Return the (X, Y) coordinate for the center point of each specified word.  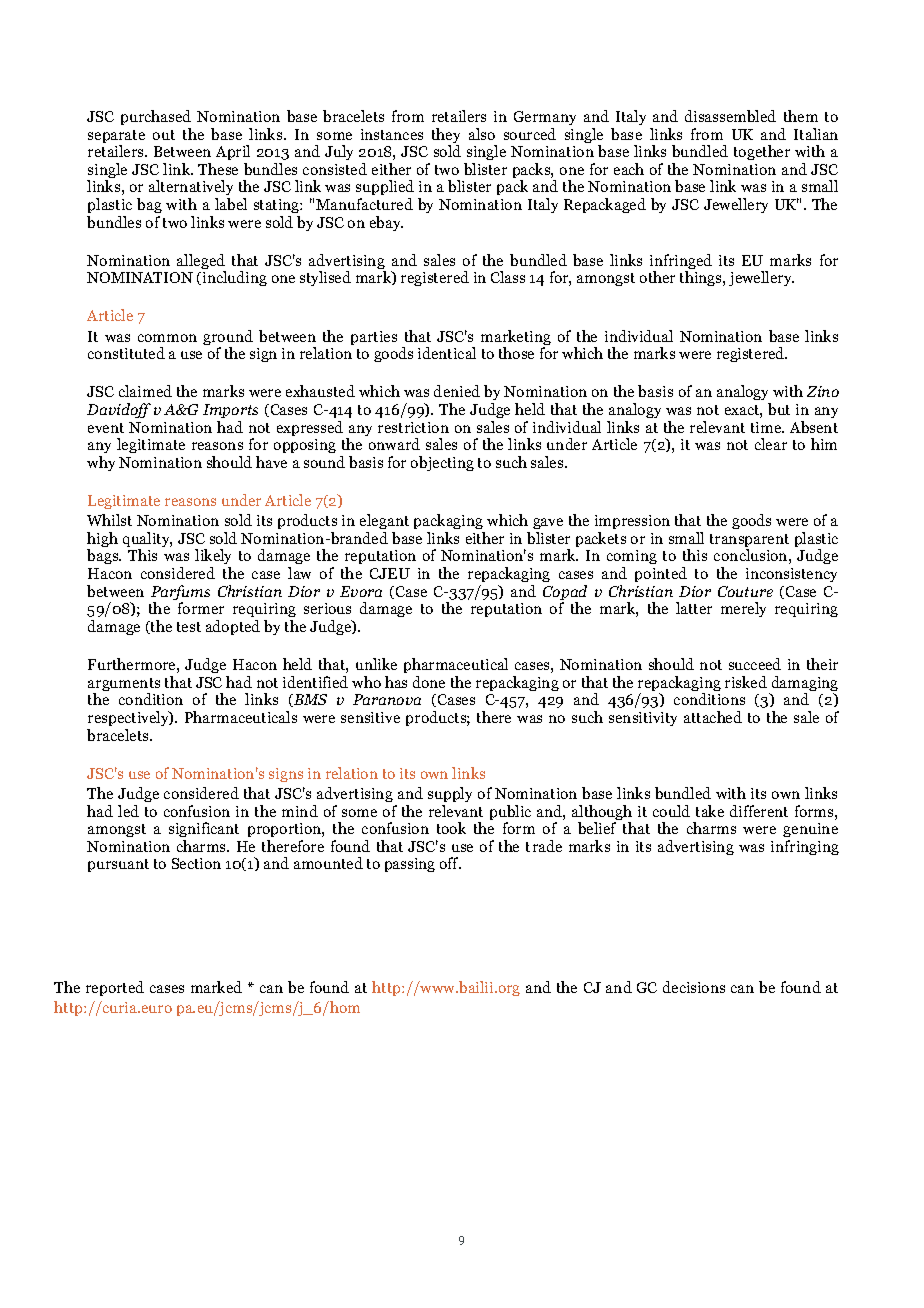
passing (410, 865)
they (446, 137)
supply (450, 794)
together (762, 152)
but (779, 409)
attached (713, 717)
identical (447, 353)
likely (213, 558)
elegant (384, 523)
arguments (124, 686)
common (167, 338)
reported (115, 988)
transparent (749, 542)
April (233, 154)
